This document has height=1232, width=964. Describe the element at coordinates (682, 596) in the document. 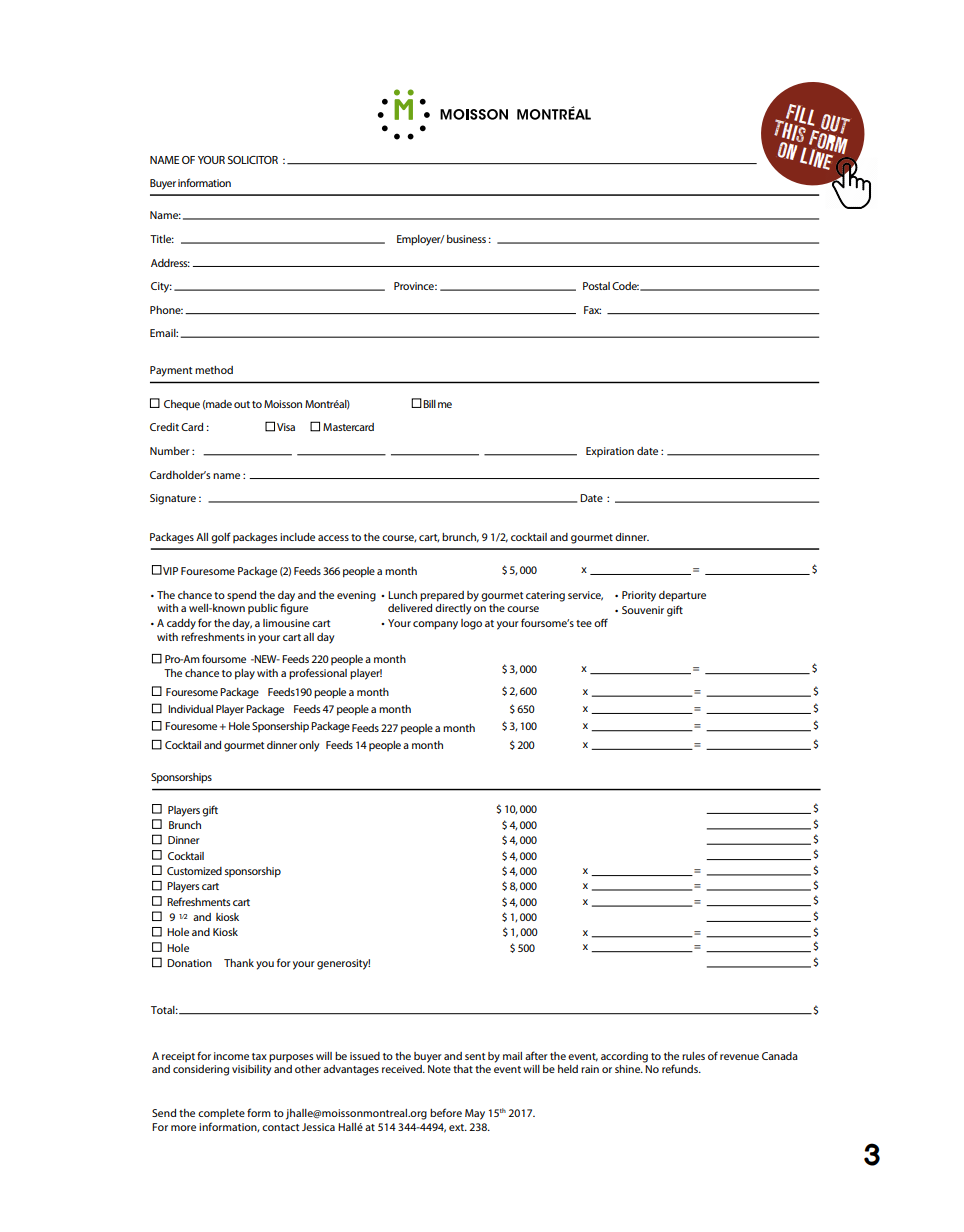

I see `departure` at that location.
